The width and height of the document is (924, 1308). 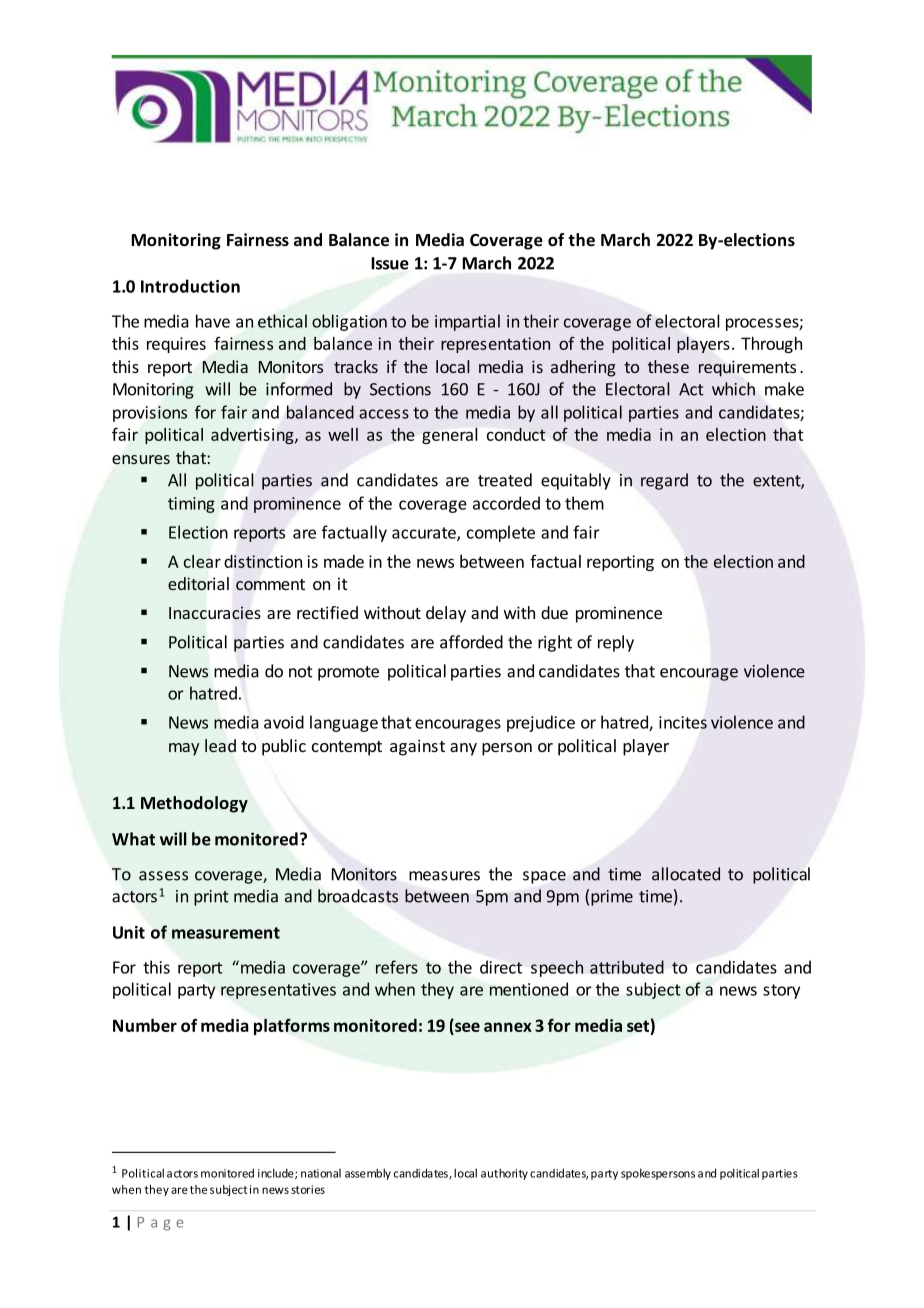 What do you see at coordinates (467, 322) in the document?
I see `impartial` at bounding box center [467, 322].
